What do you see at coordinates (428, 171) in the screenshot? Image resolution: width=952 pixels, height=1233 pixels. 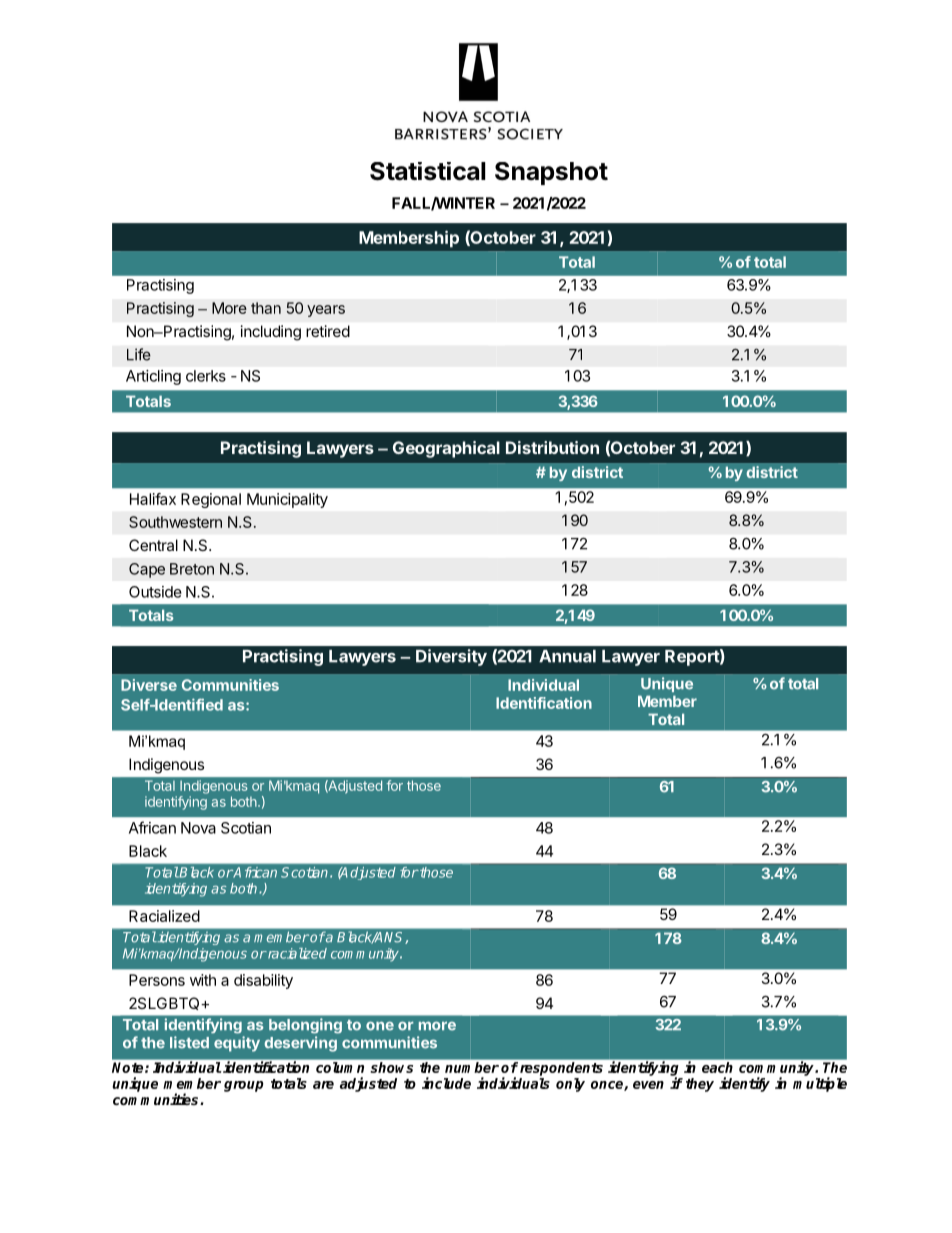 I see `Statistical` at bounding box center [428, 171].
